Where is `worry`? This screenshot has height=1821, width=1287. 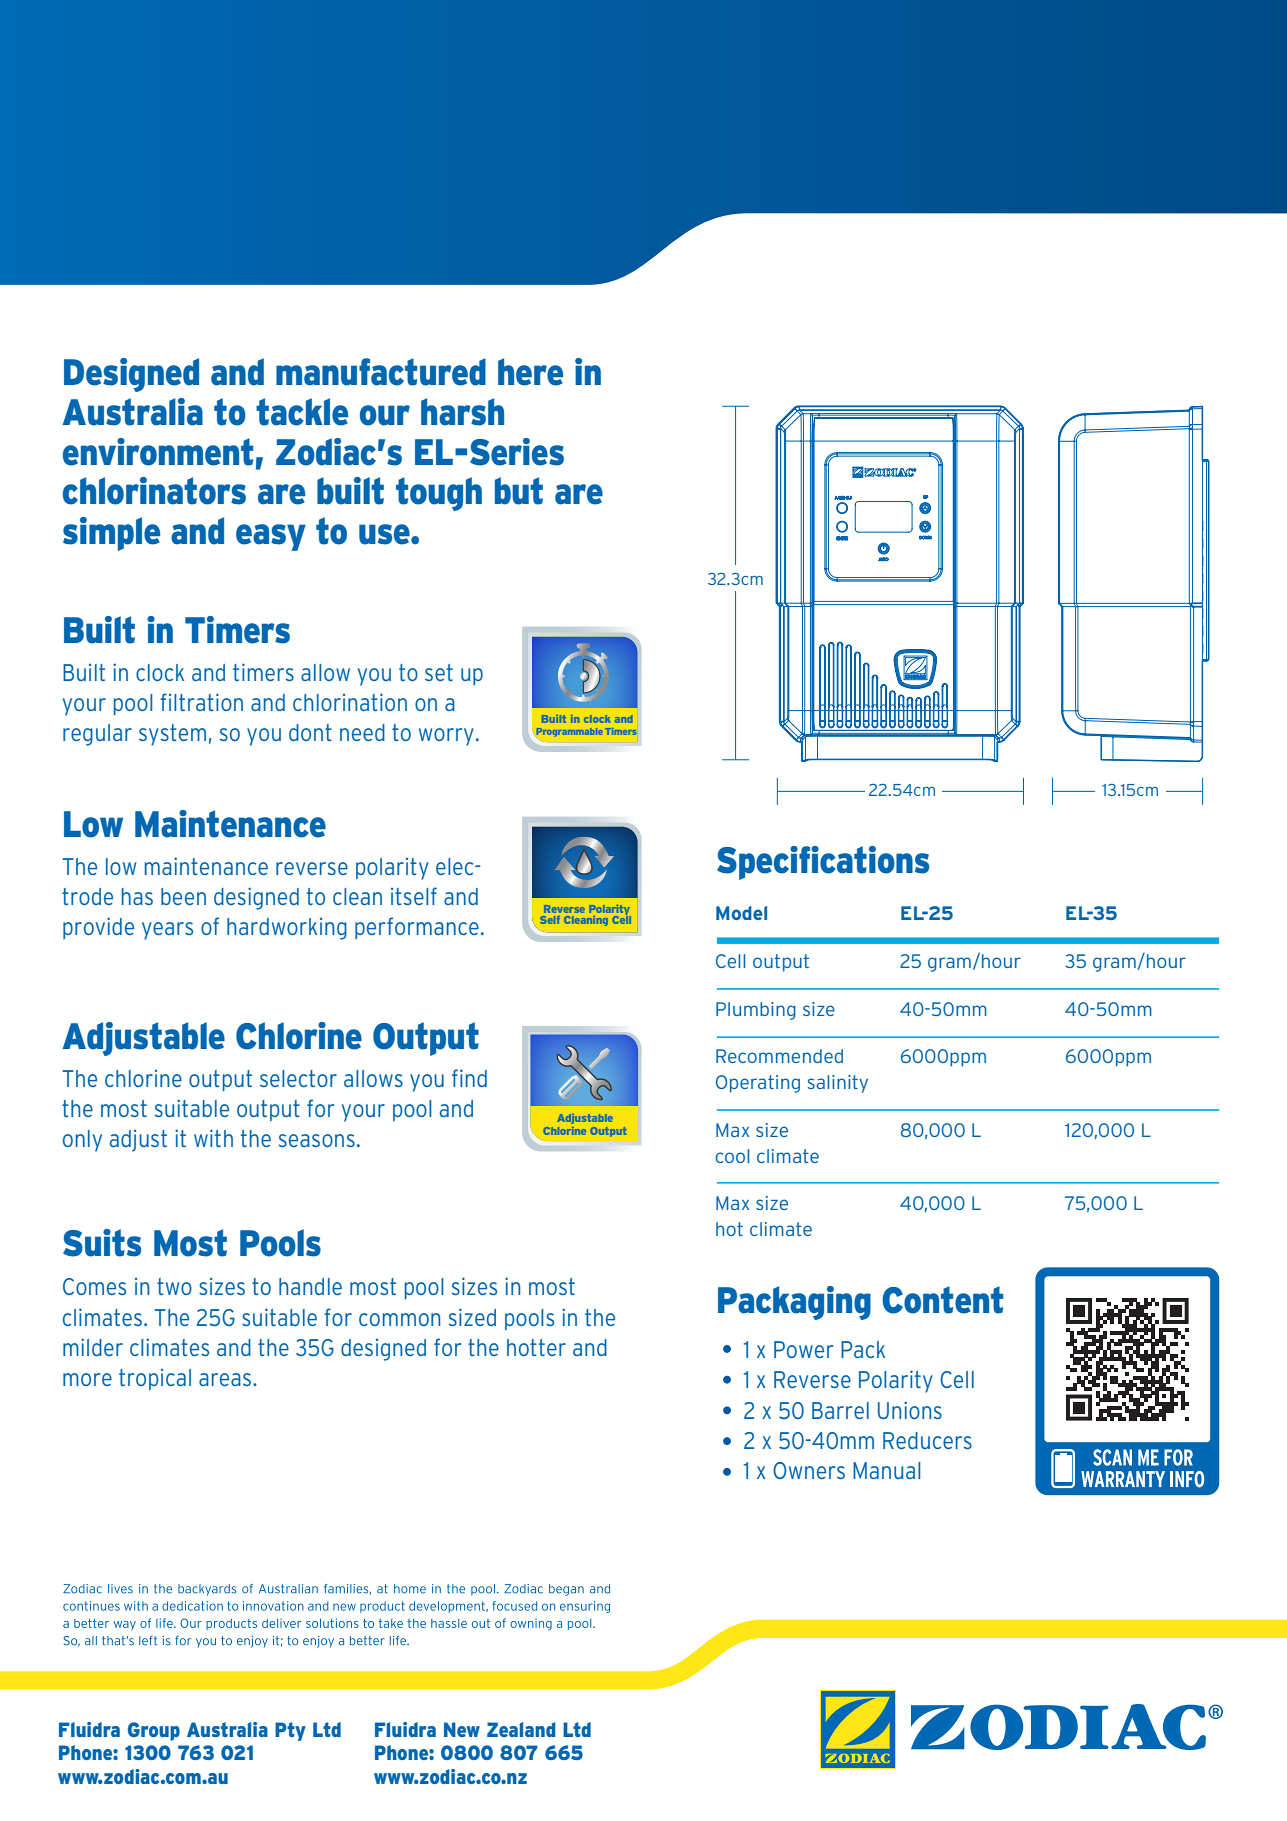 worry is located at coordinates (446, 737).
